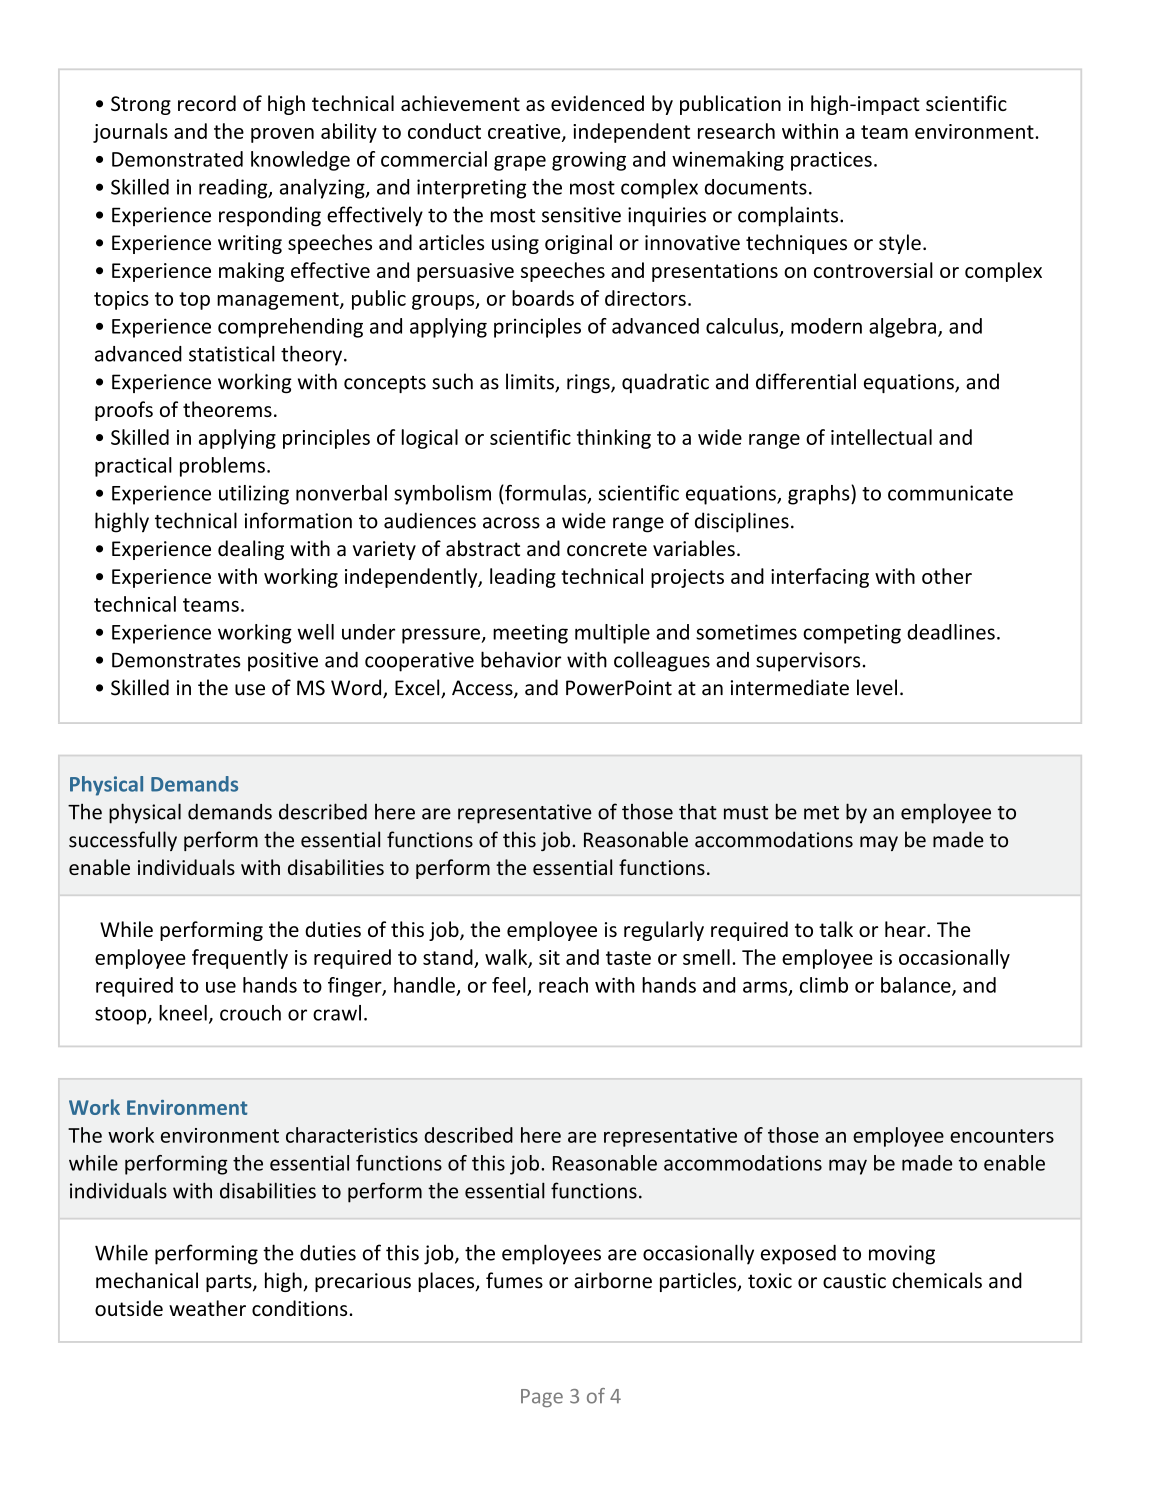 The image size is (1163, 1504). Describe the element at coordinates (917, 986) in the screenshot. I see `balance` at that location.
